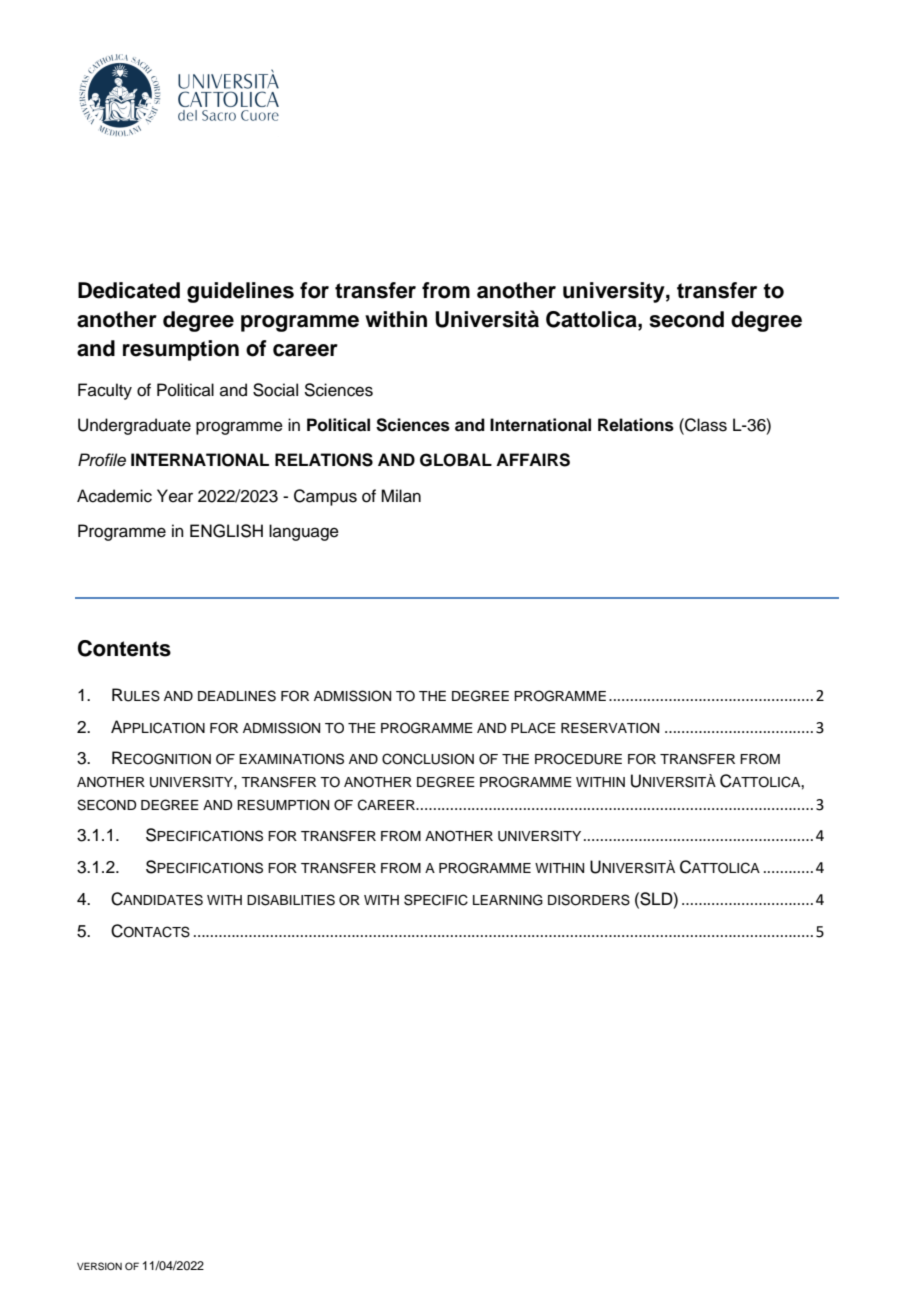  Describe the element at coordinates (275, 390) in the screenshot. I see `Social` at that location.
